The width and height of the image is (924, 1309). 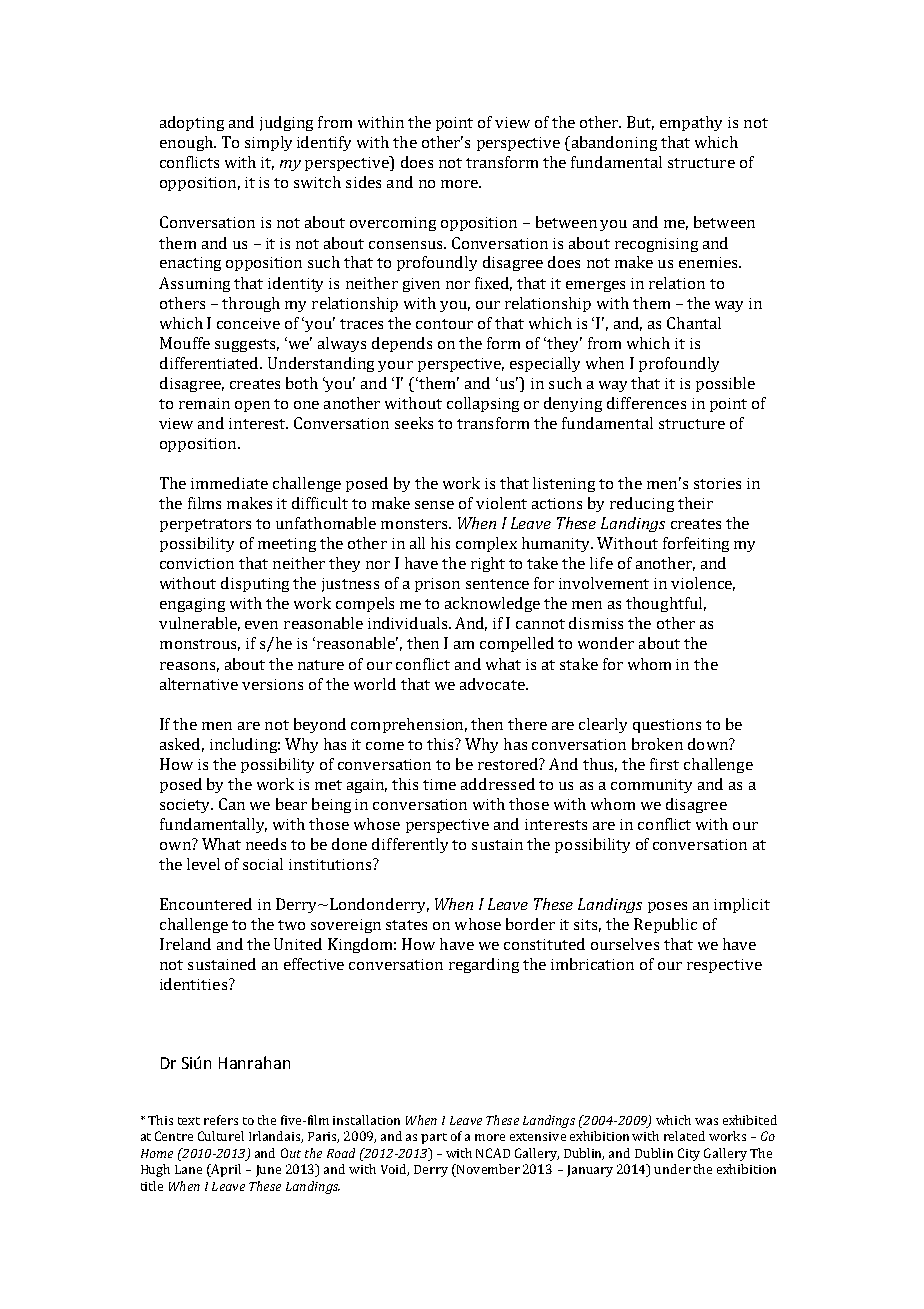 I want to click on April, so click(x=225, y=1170).
